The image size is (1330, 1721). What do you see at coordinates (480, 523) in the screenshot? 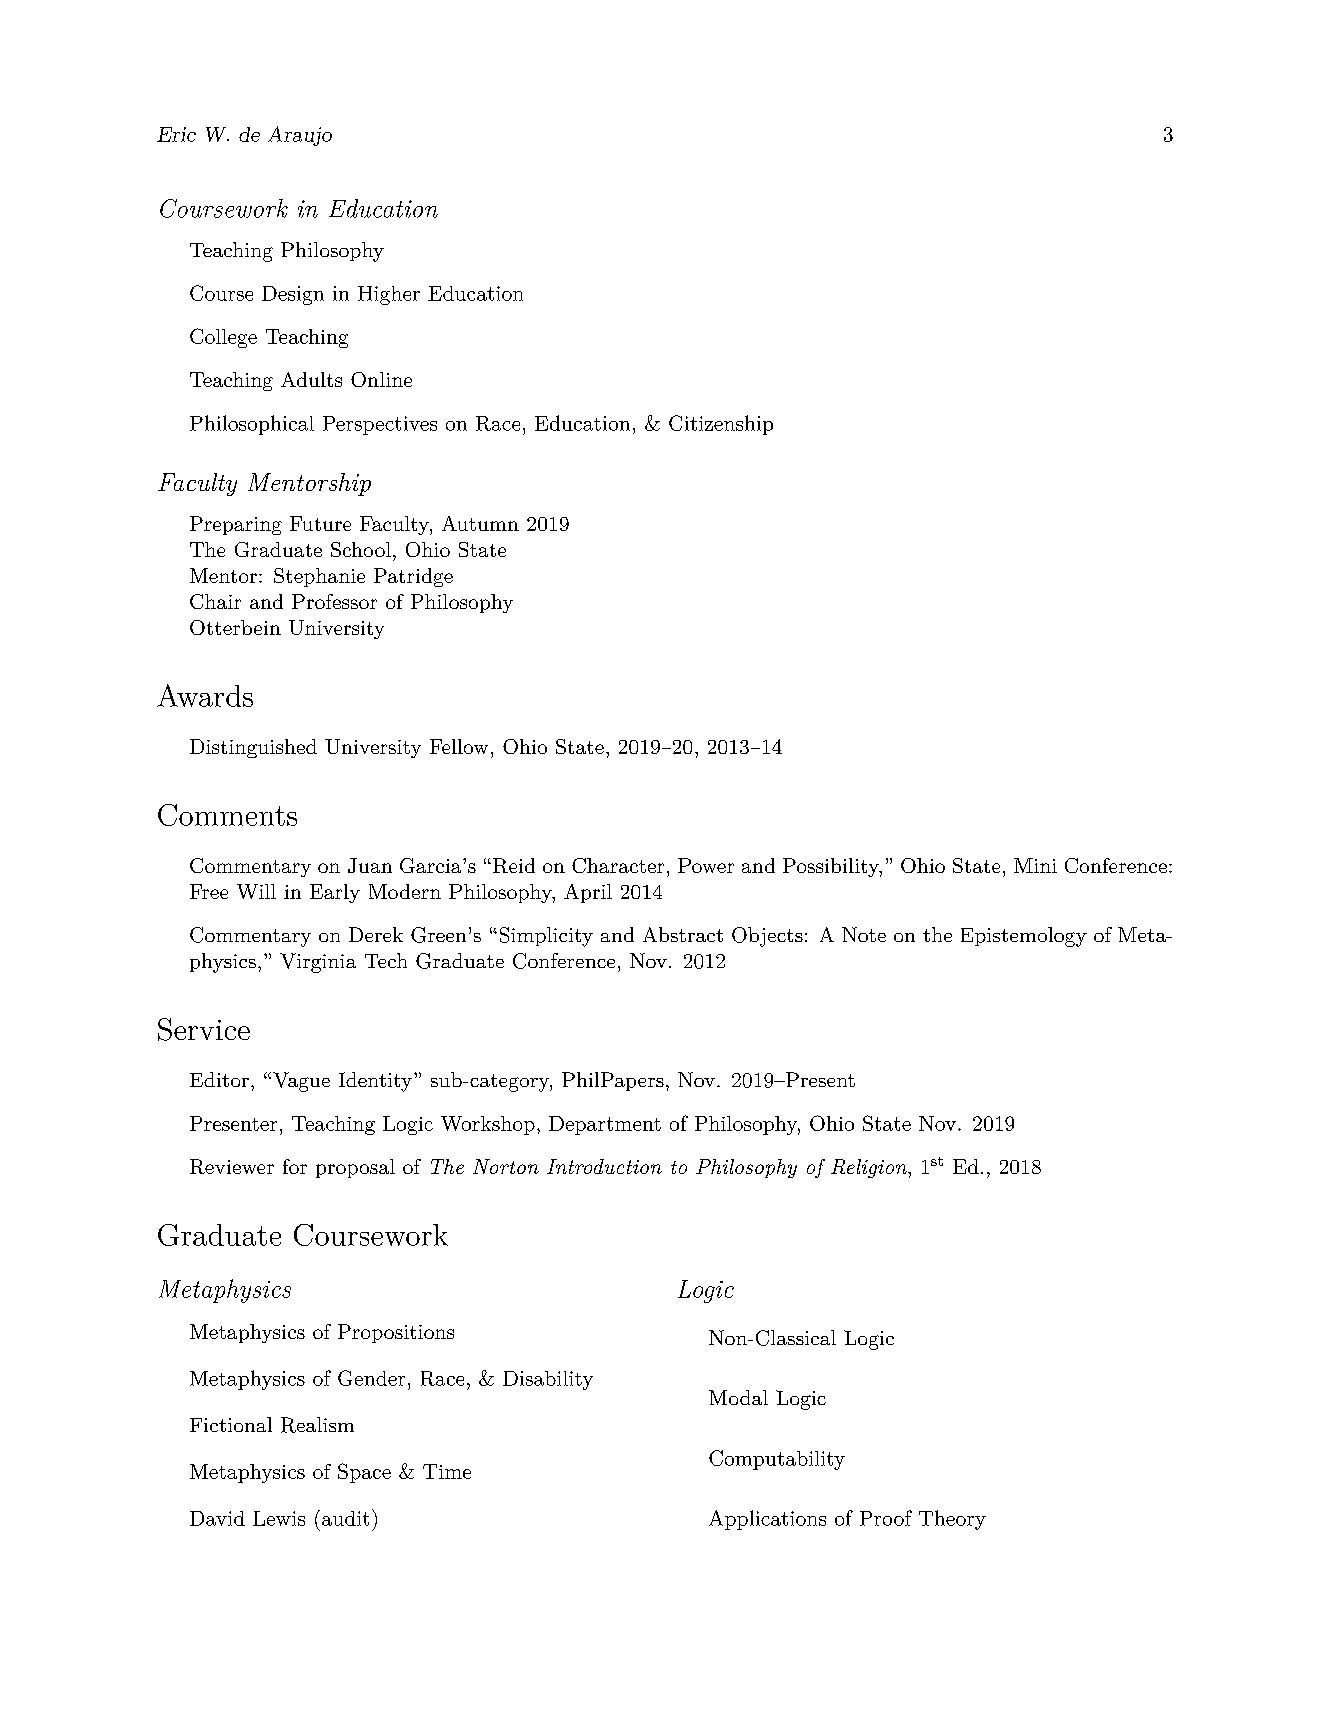
I see `Autumn` at bounding box center [480, 523].
